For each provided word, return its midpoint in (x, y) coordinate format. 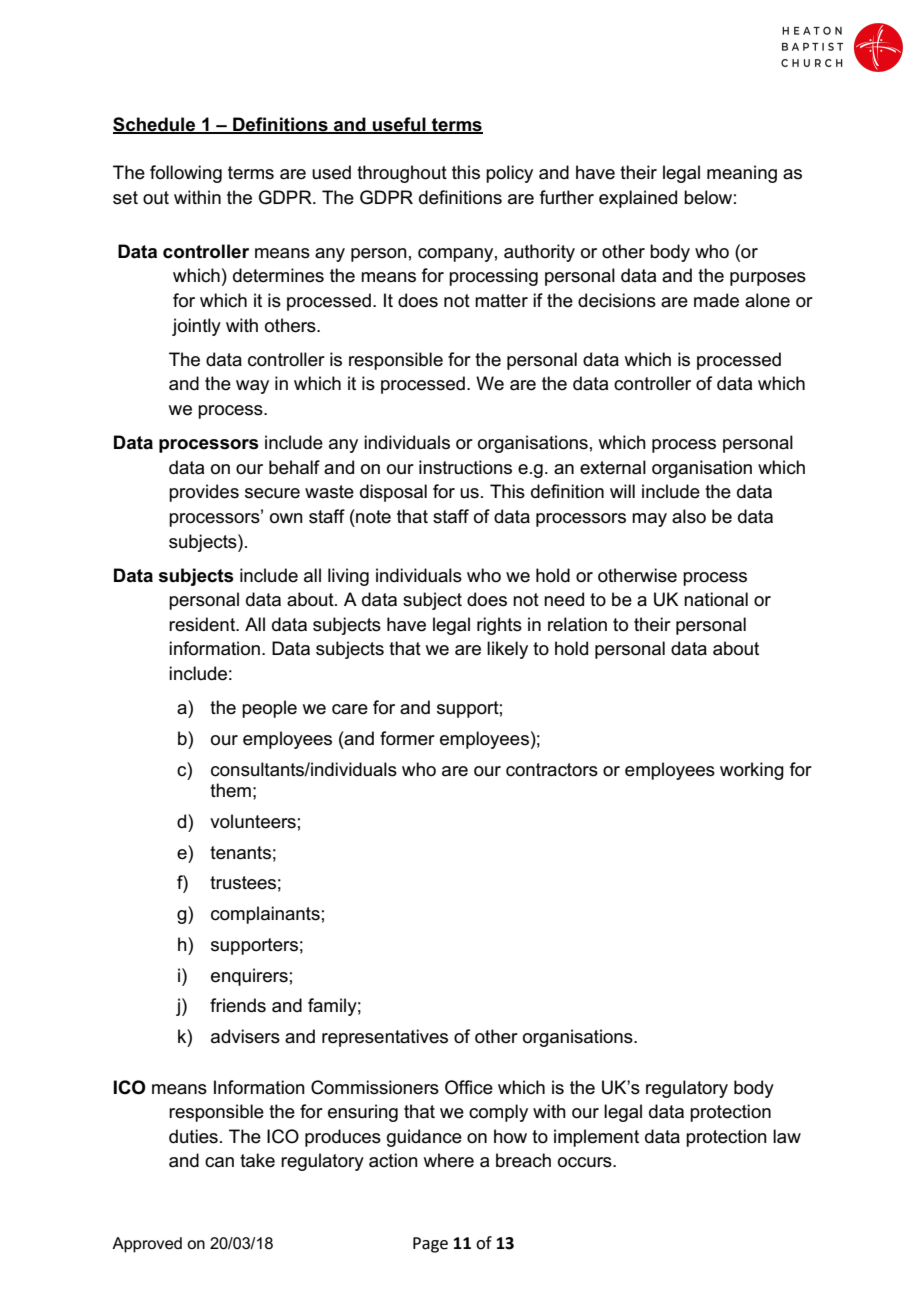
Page (430, 1245)
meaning (742, 174)
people (269, 709)
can (219, 1162)
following (186, 174)
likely (507, 650)
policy (509, 174)
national (716, 599)
